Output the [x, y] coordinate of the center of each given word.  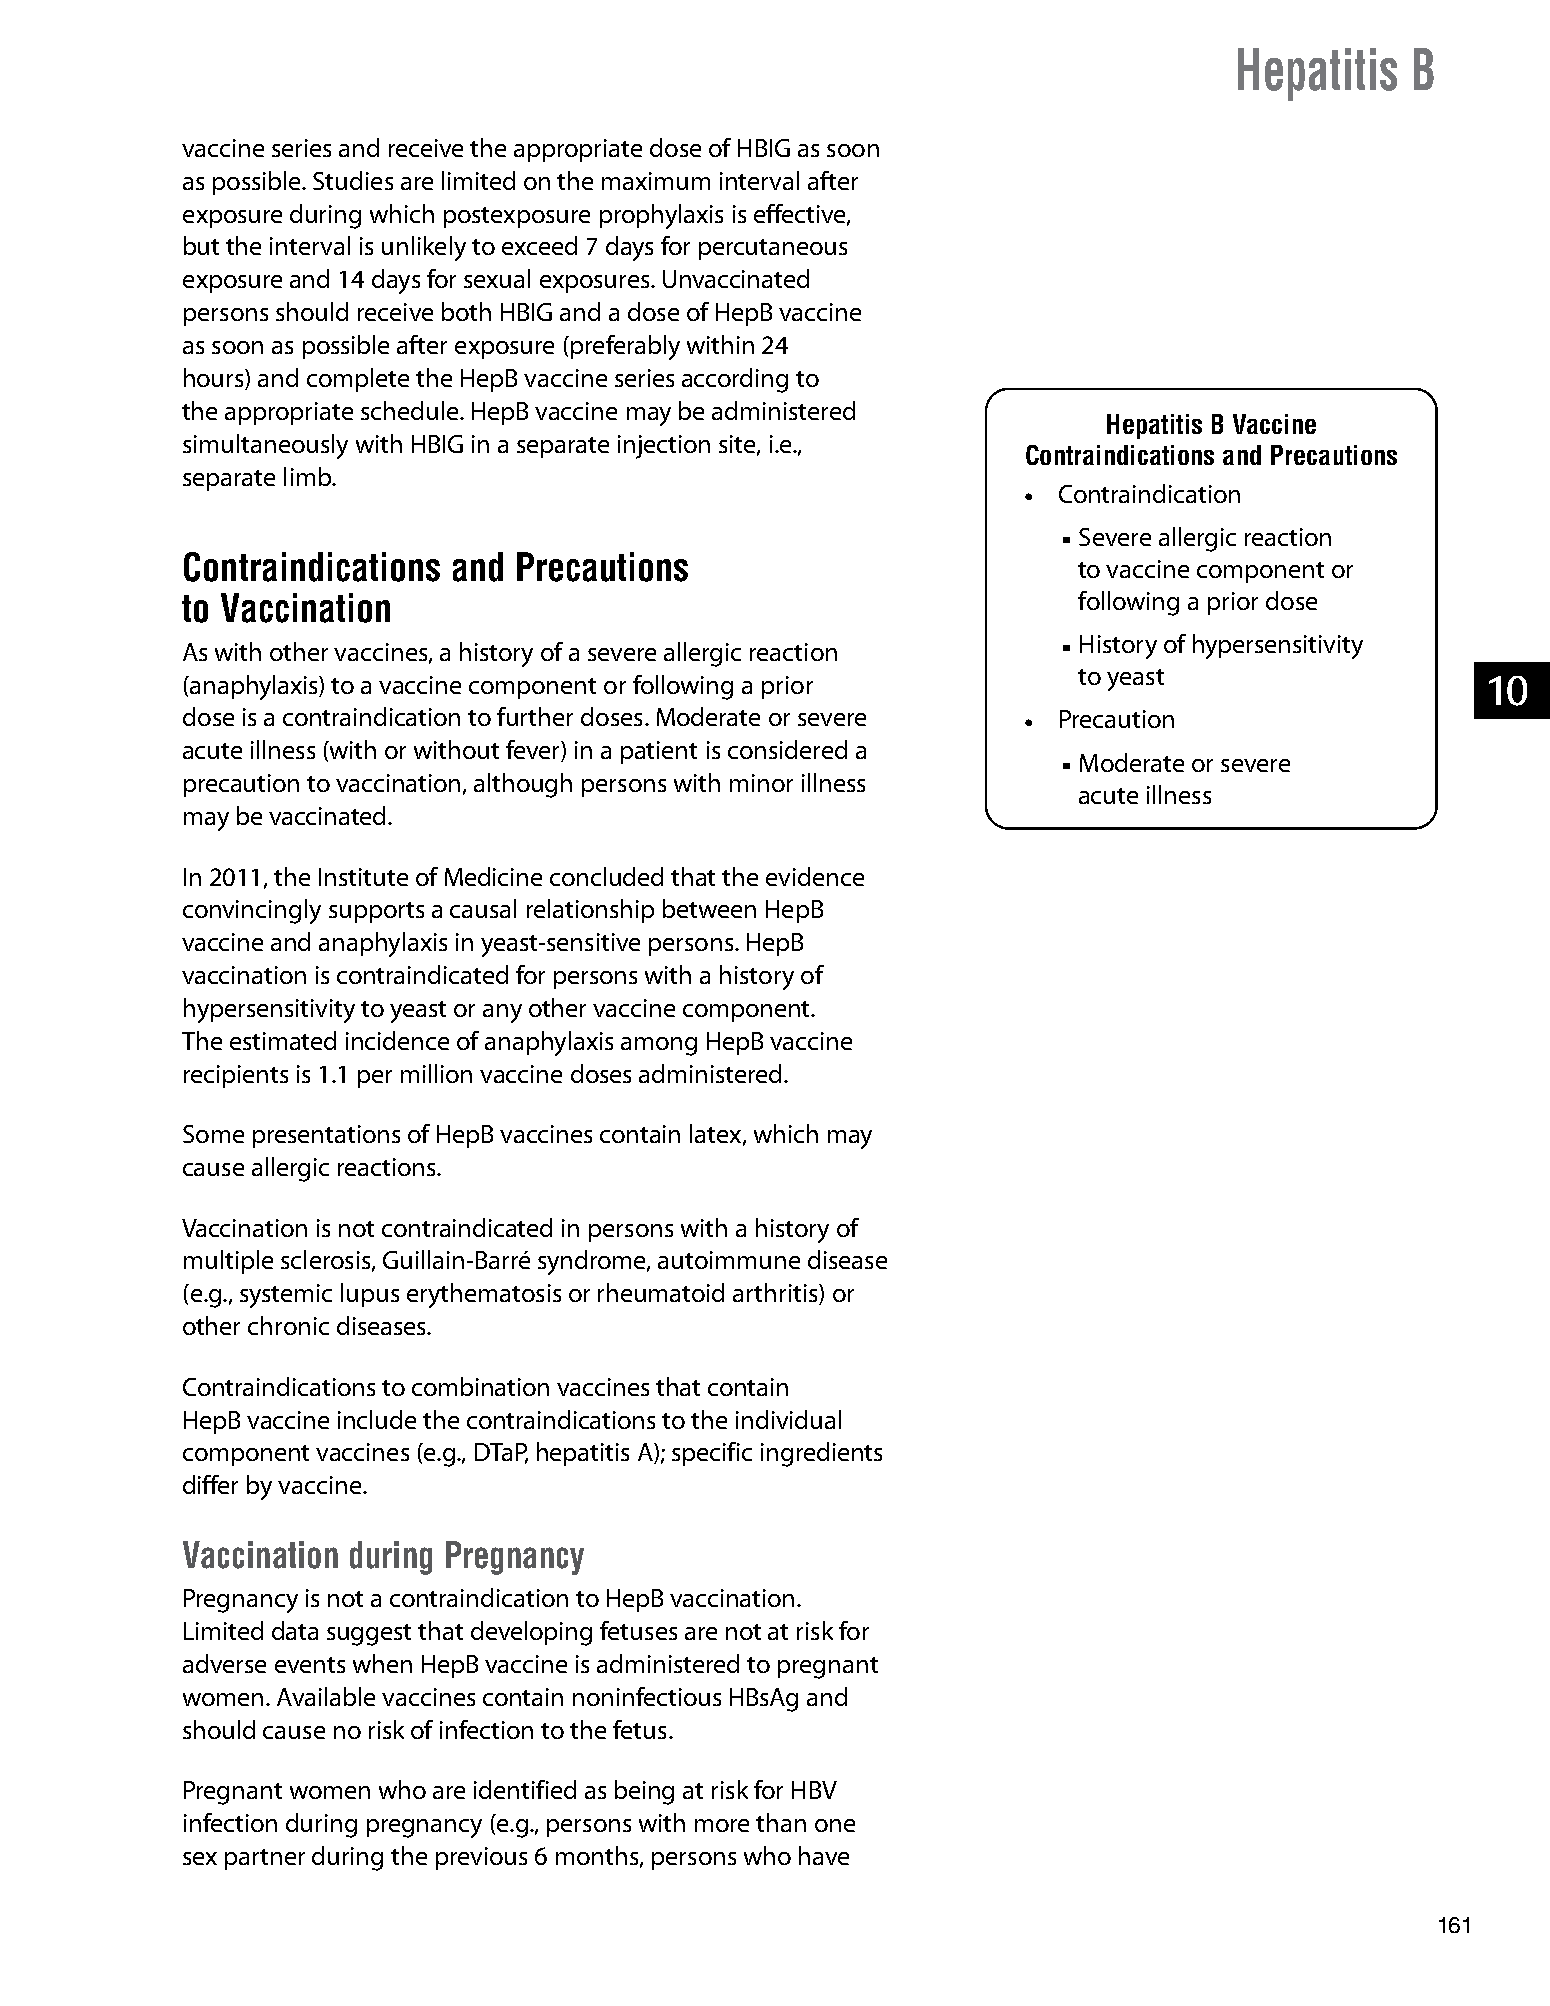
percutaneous [773, 249]
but [201, 245]
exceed [539, 245]
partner [265, 1859]
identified [525, 1789]
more [722, 1825]
